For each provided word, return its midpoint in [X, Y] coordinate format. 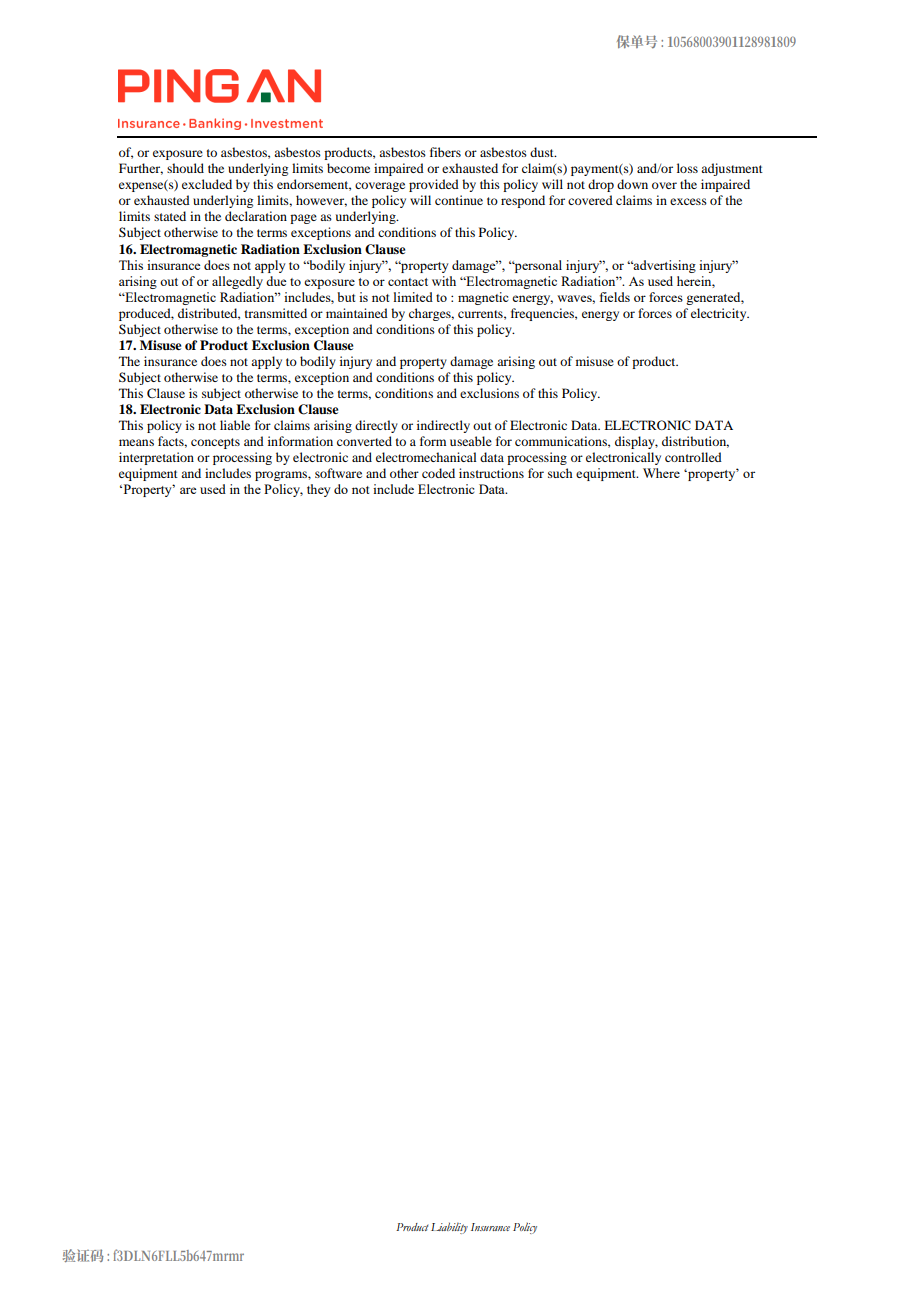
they [319, 490]
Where [661, 473]
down [632, 184]
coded [438, 473]
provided [434, 185]
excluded [207, 184]
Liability [449, 1228]
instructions [491, 473]
